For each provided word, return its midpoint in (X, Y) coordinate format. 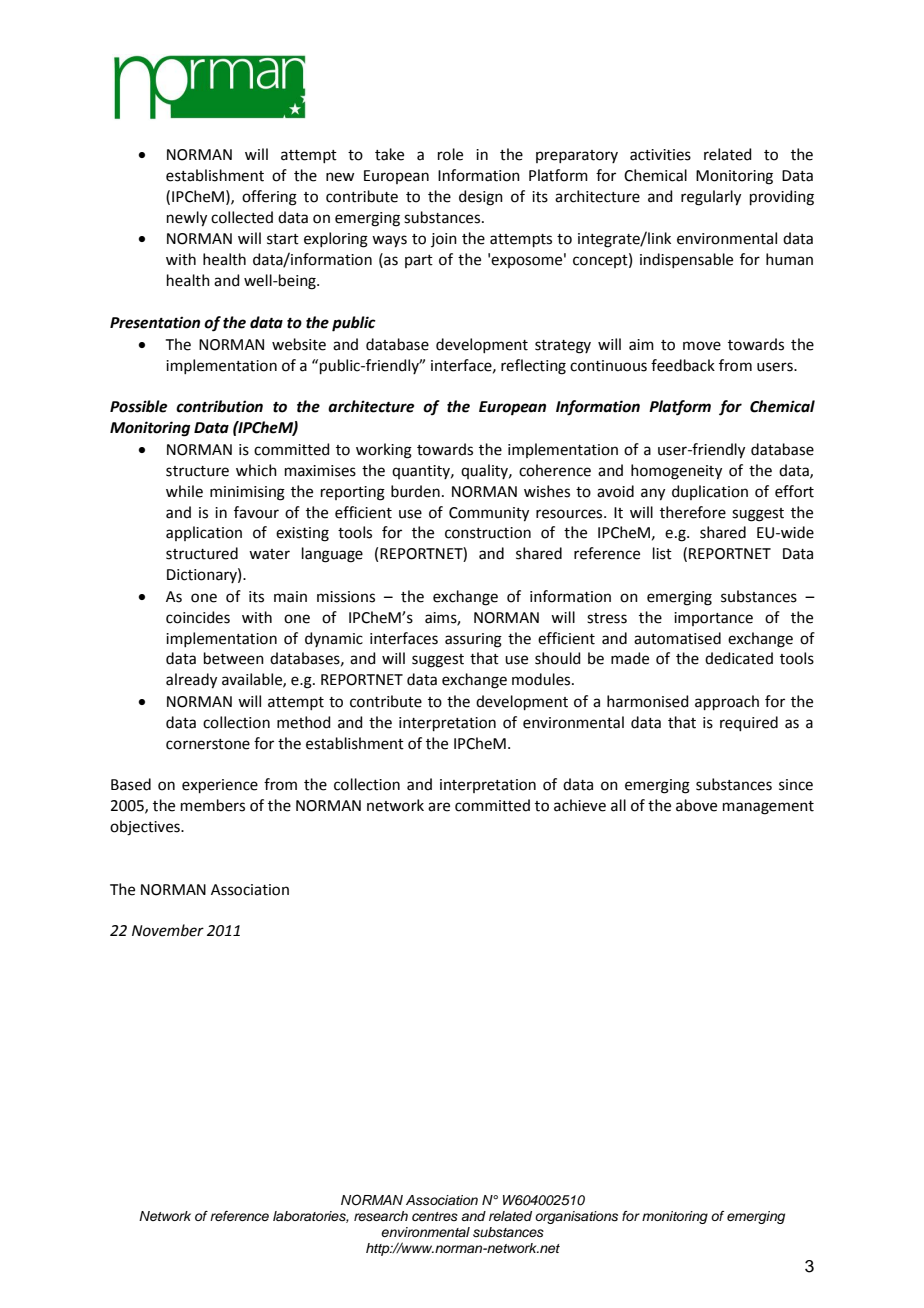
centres (435, 1216)
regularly (711, 198)
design (481, 198)
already (191, 681)
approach (727, 702)
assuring (473, 640)
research (381, 1216)
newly (187, 219)
